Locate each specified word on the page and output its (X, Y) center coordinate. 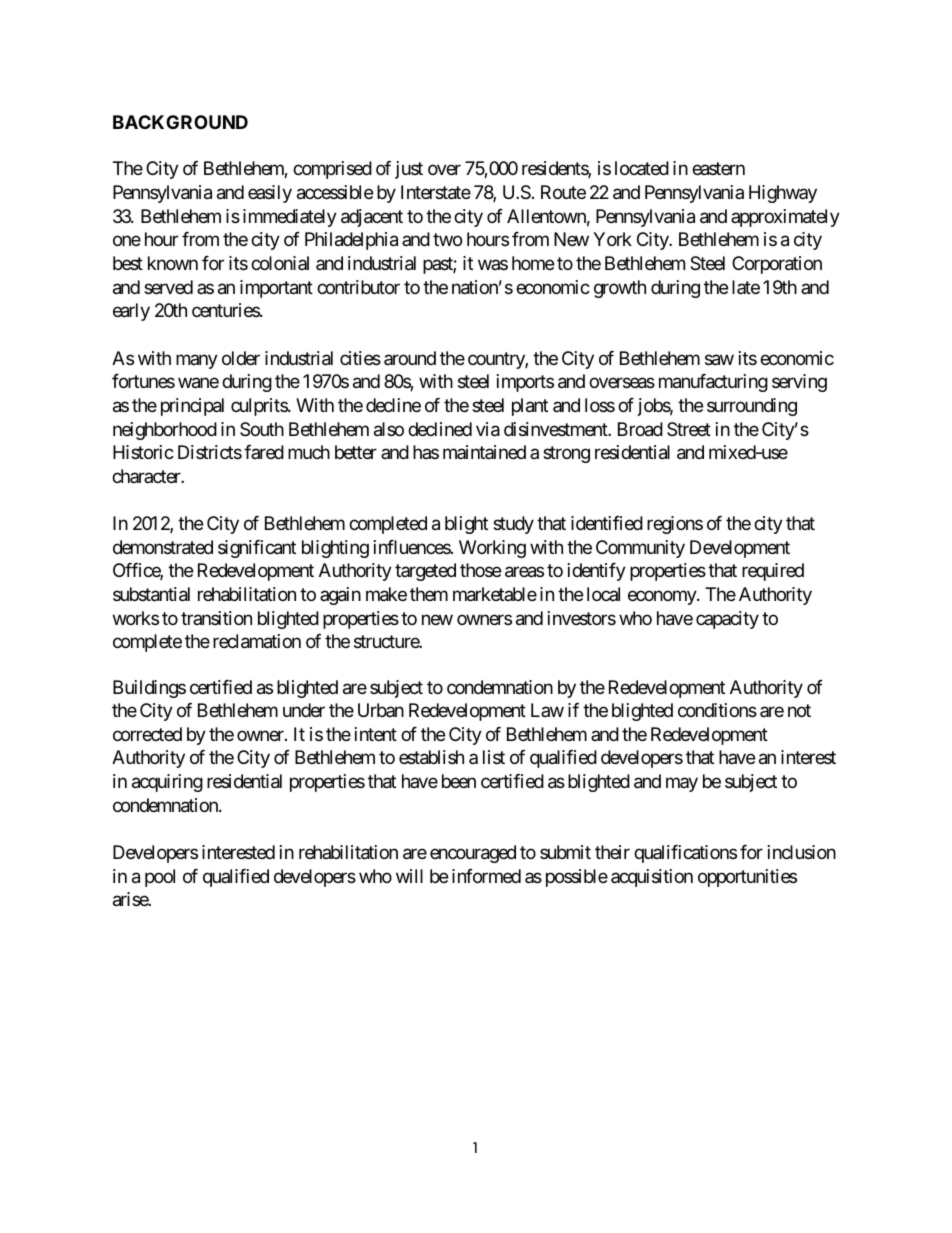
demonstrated (163, 547)
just (409, 170)
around (410, 358)
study (513, 525)
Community (640, 549)
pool (160, 878)
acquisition (652, 878)
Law (547, 710)
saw (719, 360)
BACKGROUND (180, 122)
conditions (717, 710)
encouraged (473, 854)
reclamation (257, 641)
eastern (718, 169)
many (197, 361)
